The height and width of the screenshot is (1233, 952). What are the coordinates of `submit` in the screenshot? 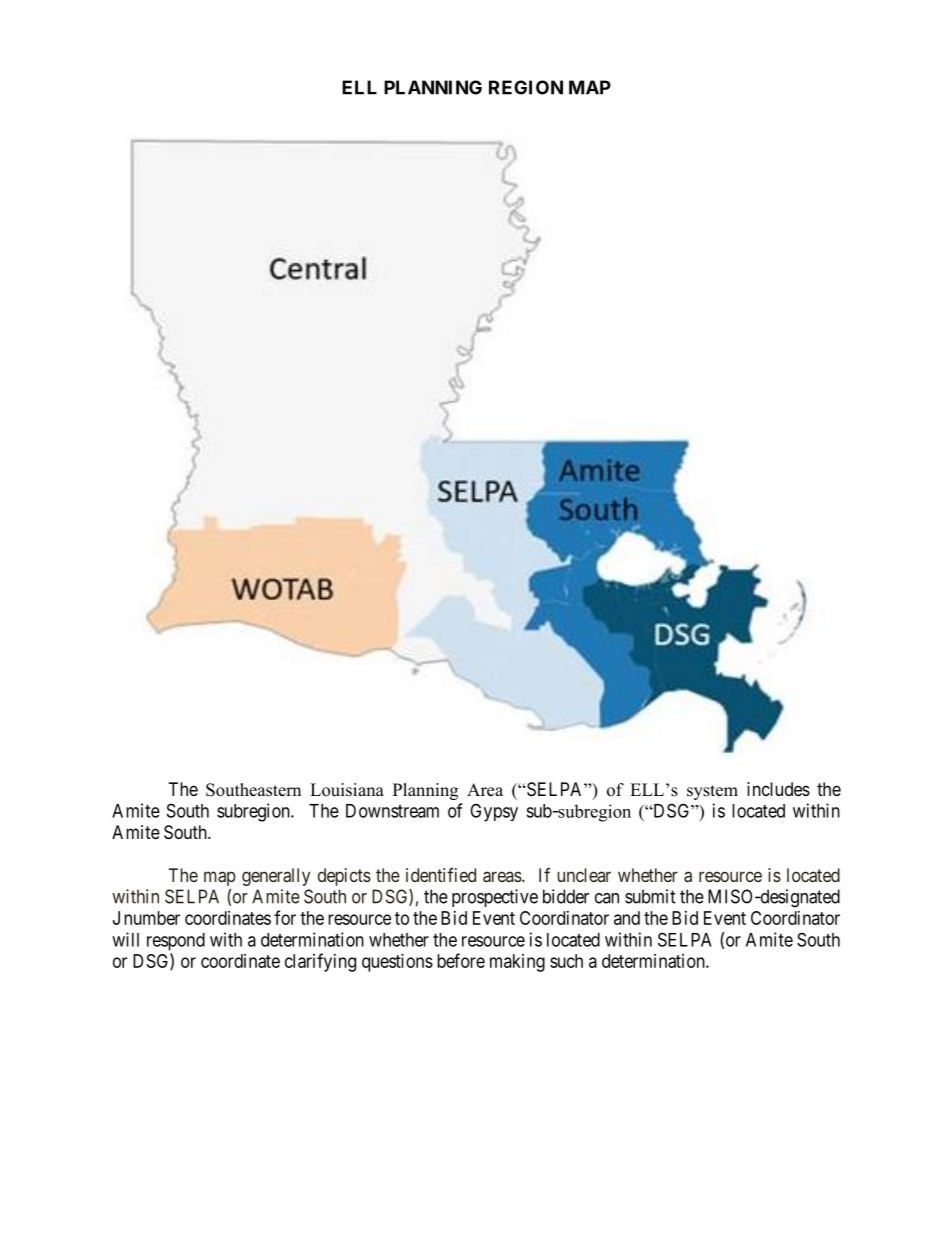 It's located at (650, 896).
